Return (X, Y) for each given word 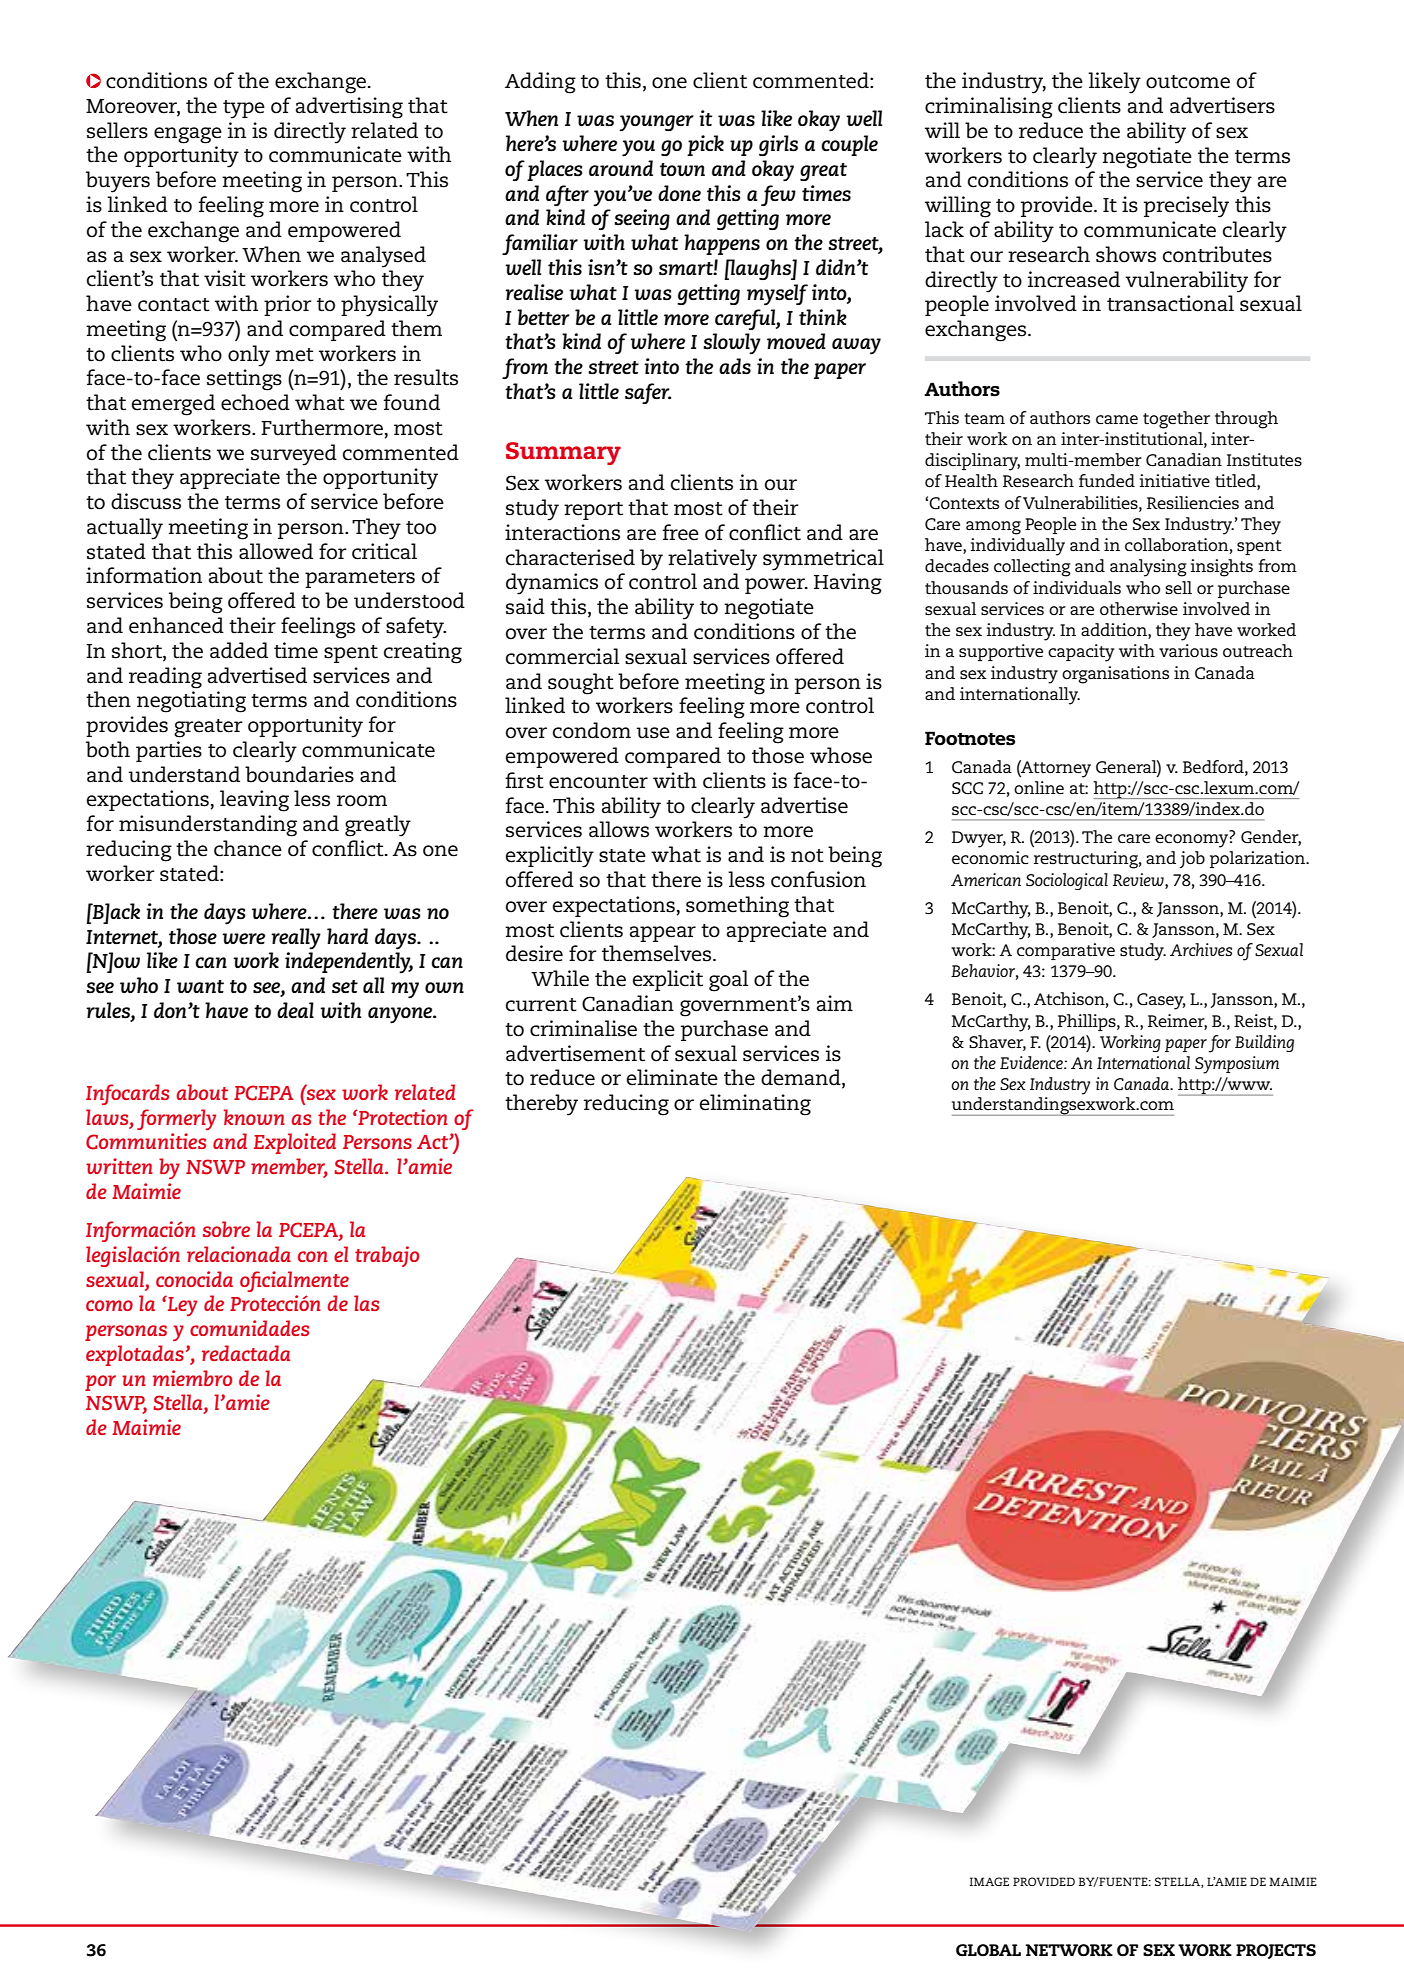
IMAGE (989, 1881)
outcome (1188, 82)
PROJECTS (1276, 1951)
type (244, 109)
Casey (1161, 1001)
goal (728, 981)
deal (295, 1010)
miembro (192, 1378)
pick (705, 145)
